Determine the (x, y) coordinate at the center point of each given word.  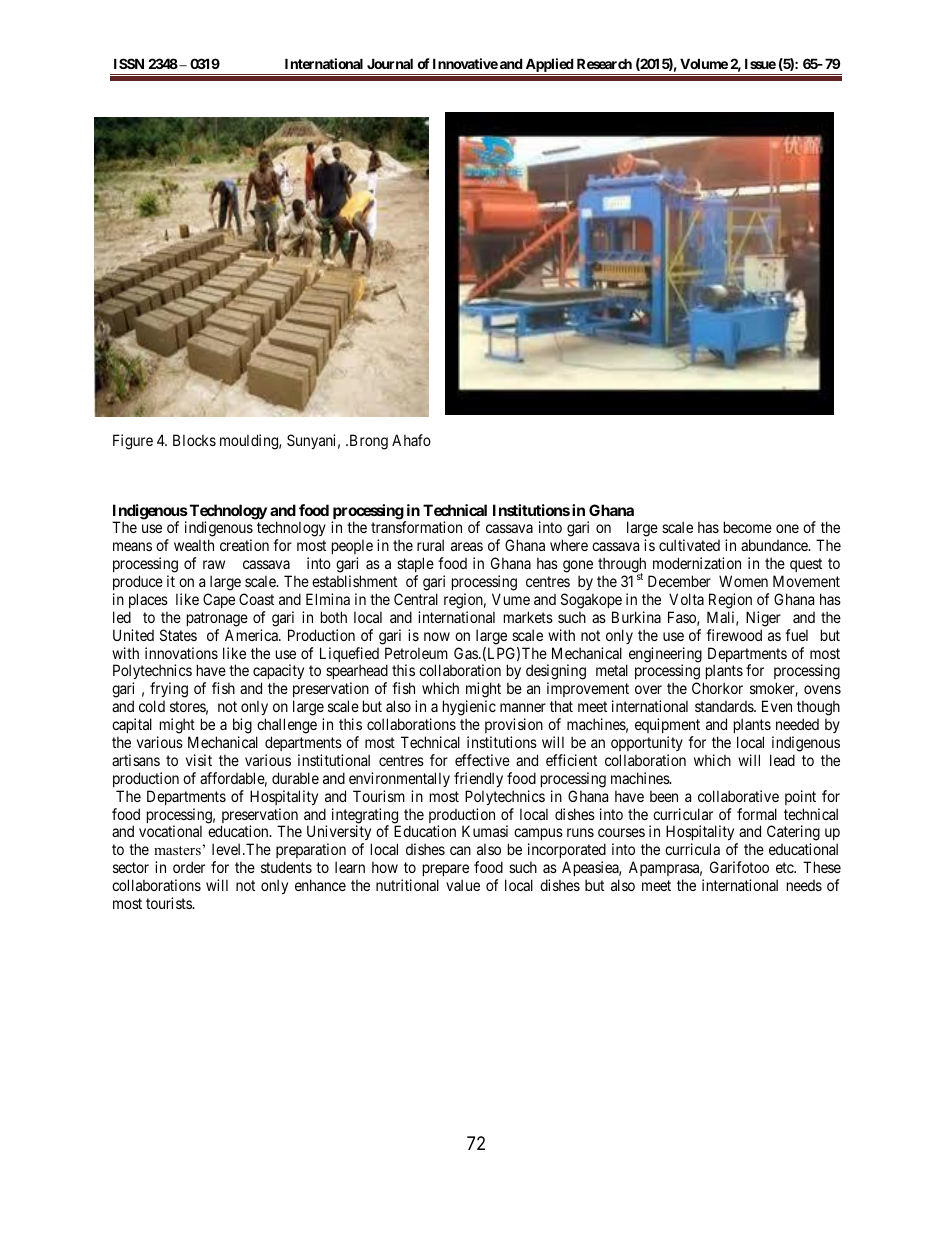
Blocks (194, 440)
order (189, 867)
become (748, 527)
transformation (416, 527)
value (463, 885)
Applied (549, 66)
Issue (760, 63)
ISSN (129, 63)
